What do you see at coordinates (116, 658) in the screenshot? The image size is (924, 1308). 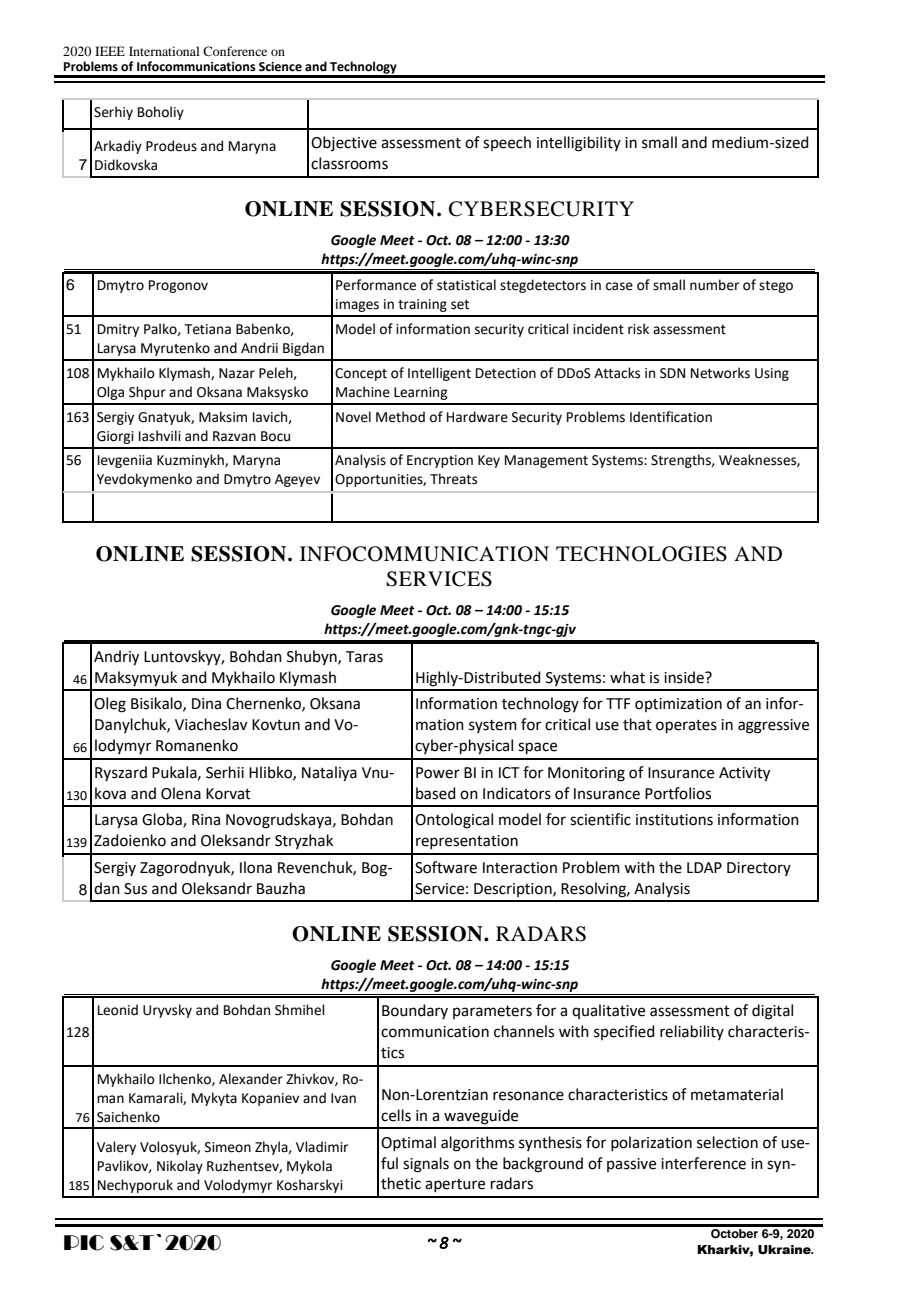 I see `Andriy` at bounding box center [116, 658].
